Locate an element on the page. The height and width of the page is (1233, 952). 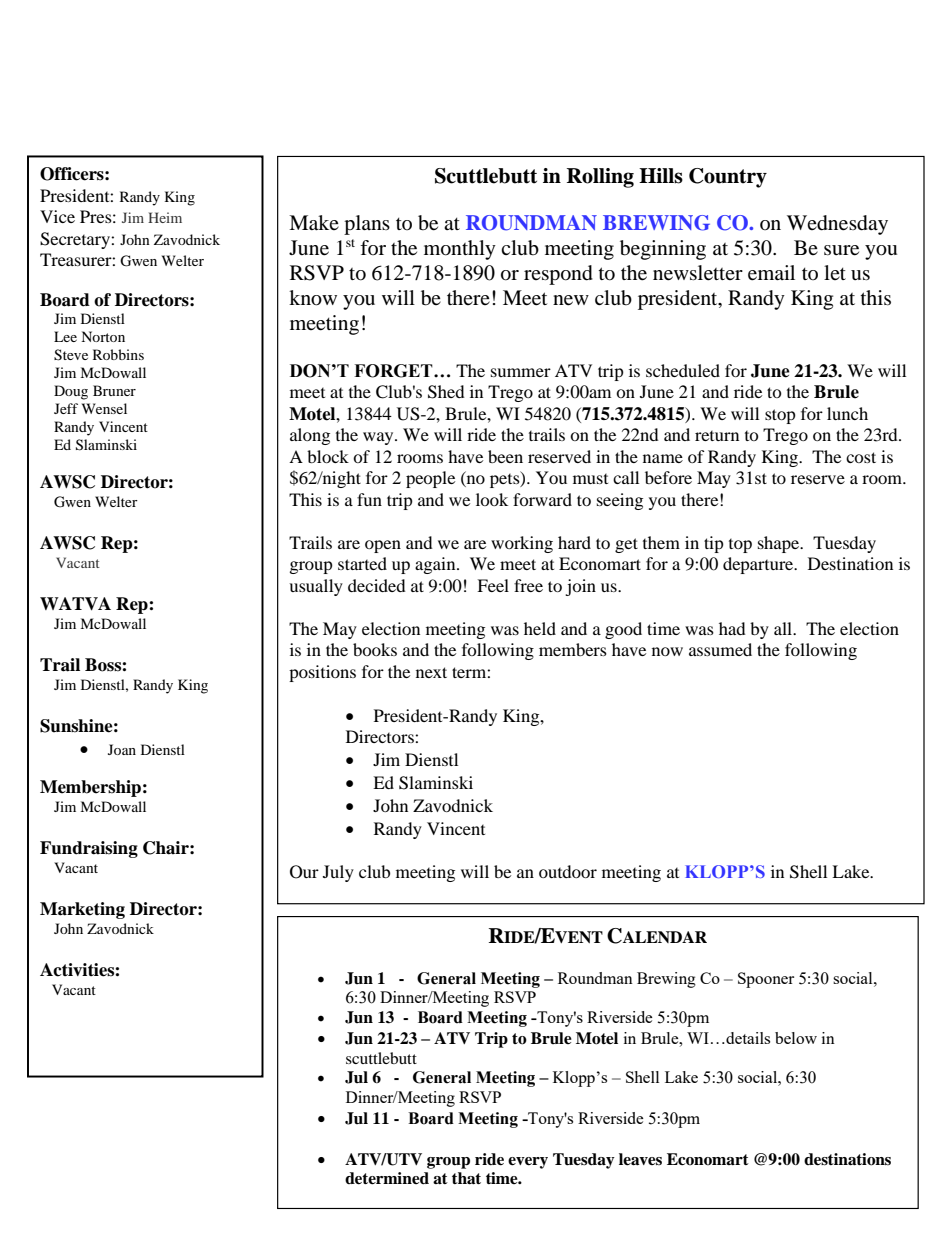
monthly is located at coordinates (460, 250).
